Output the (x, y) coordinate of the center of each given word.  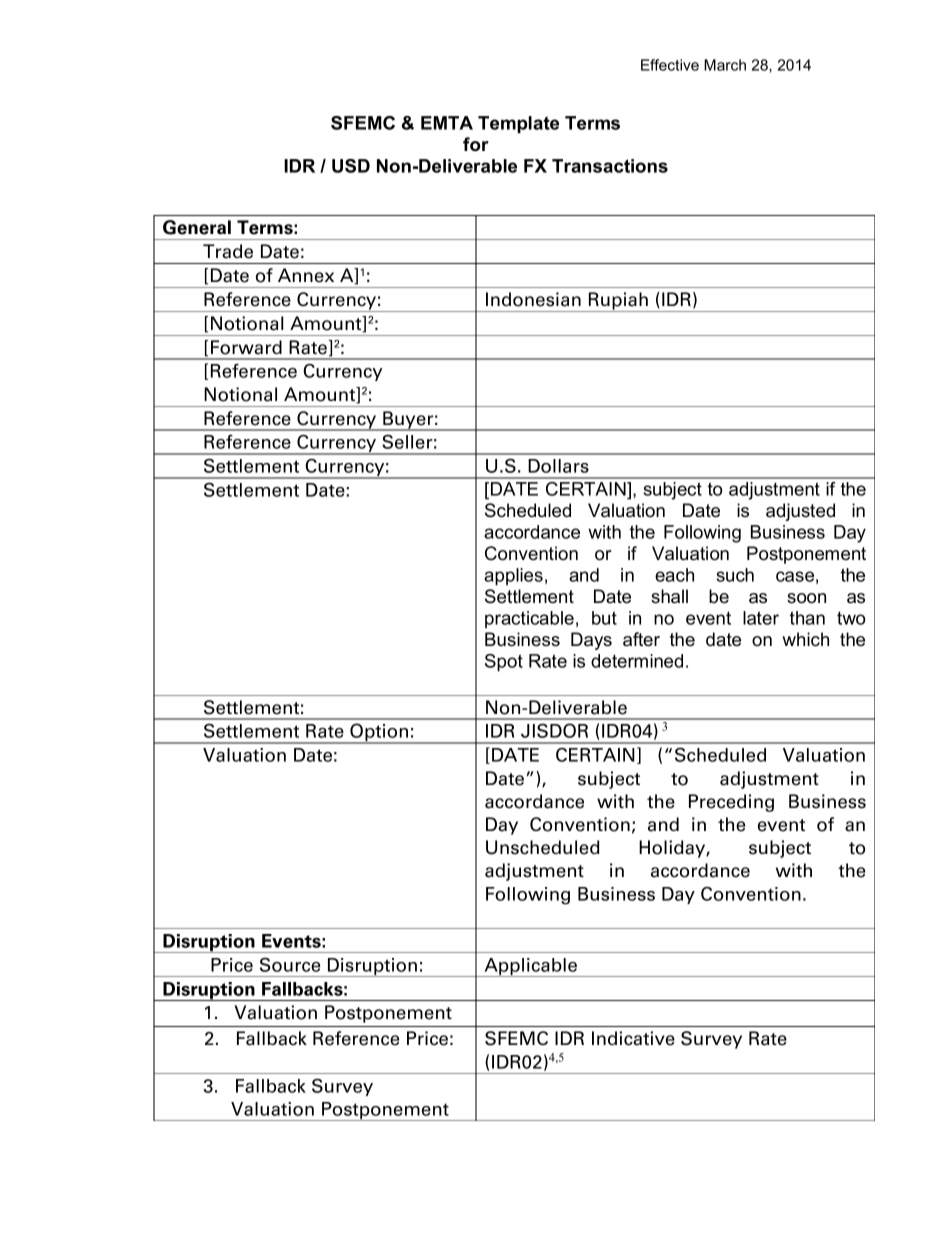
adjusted (800, 512)
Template (518, 124)
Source (290, 964)
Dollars (558, 466)
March (725, 65)
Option (379, 733)
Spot (504, 663)
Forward (246, 347)
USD (351, 166)
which (805, 639)
